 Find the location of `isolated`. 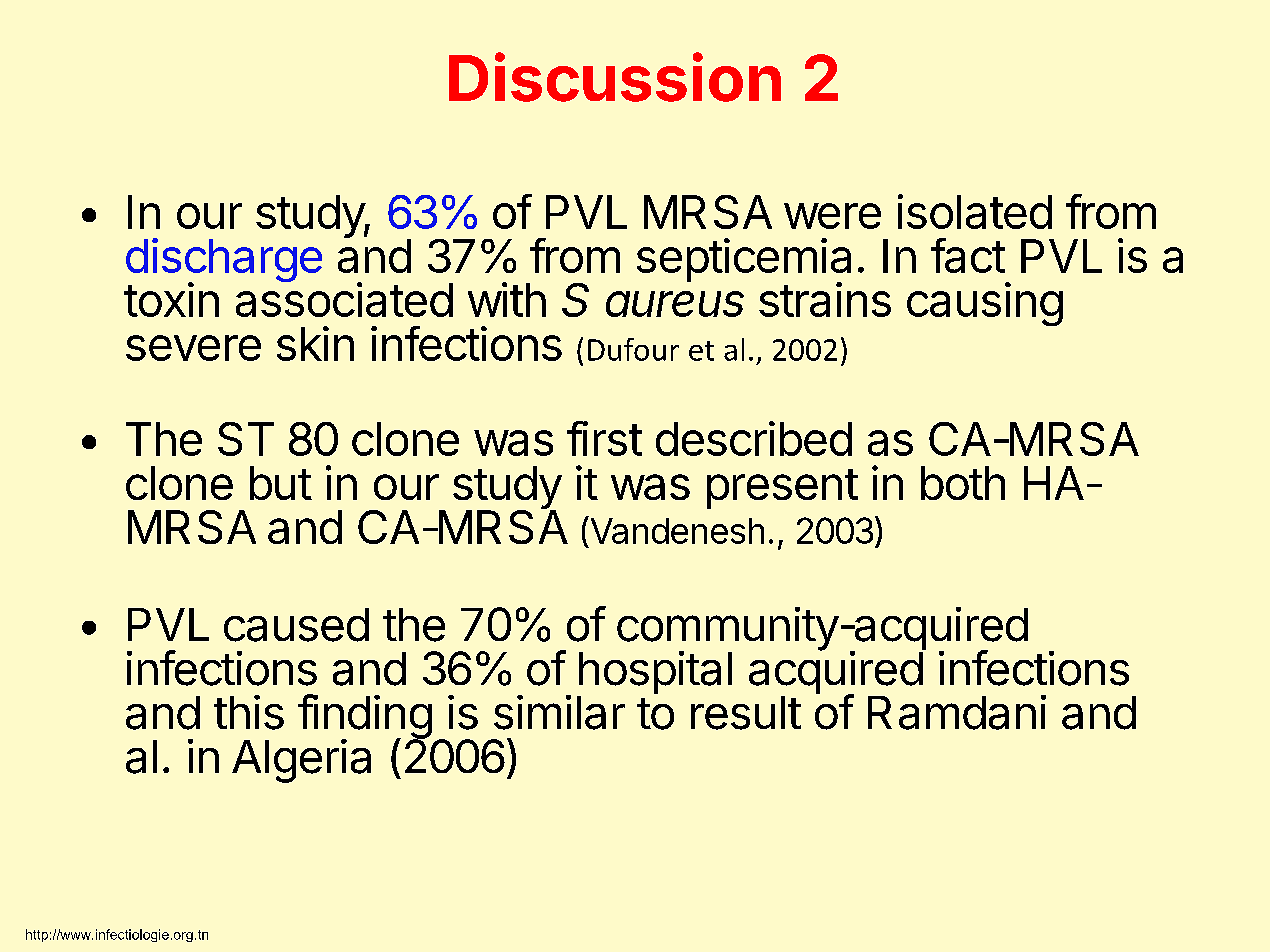

isolated is located at coordinates (975, 211).
